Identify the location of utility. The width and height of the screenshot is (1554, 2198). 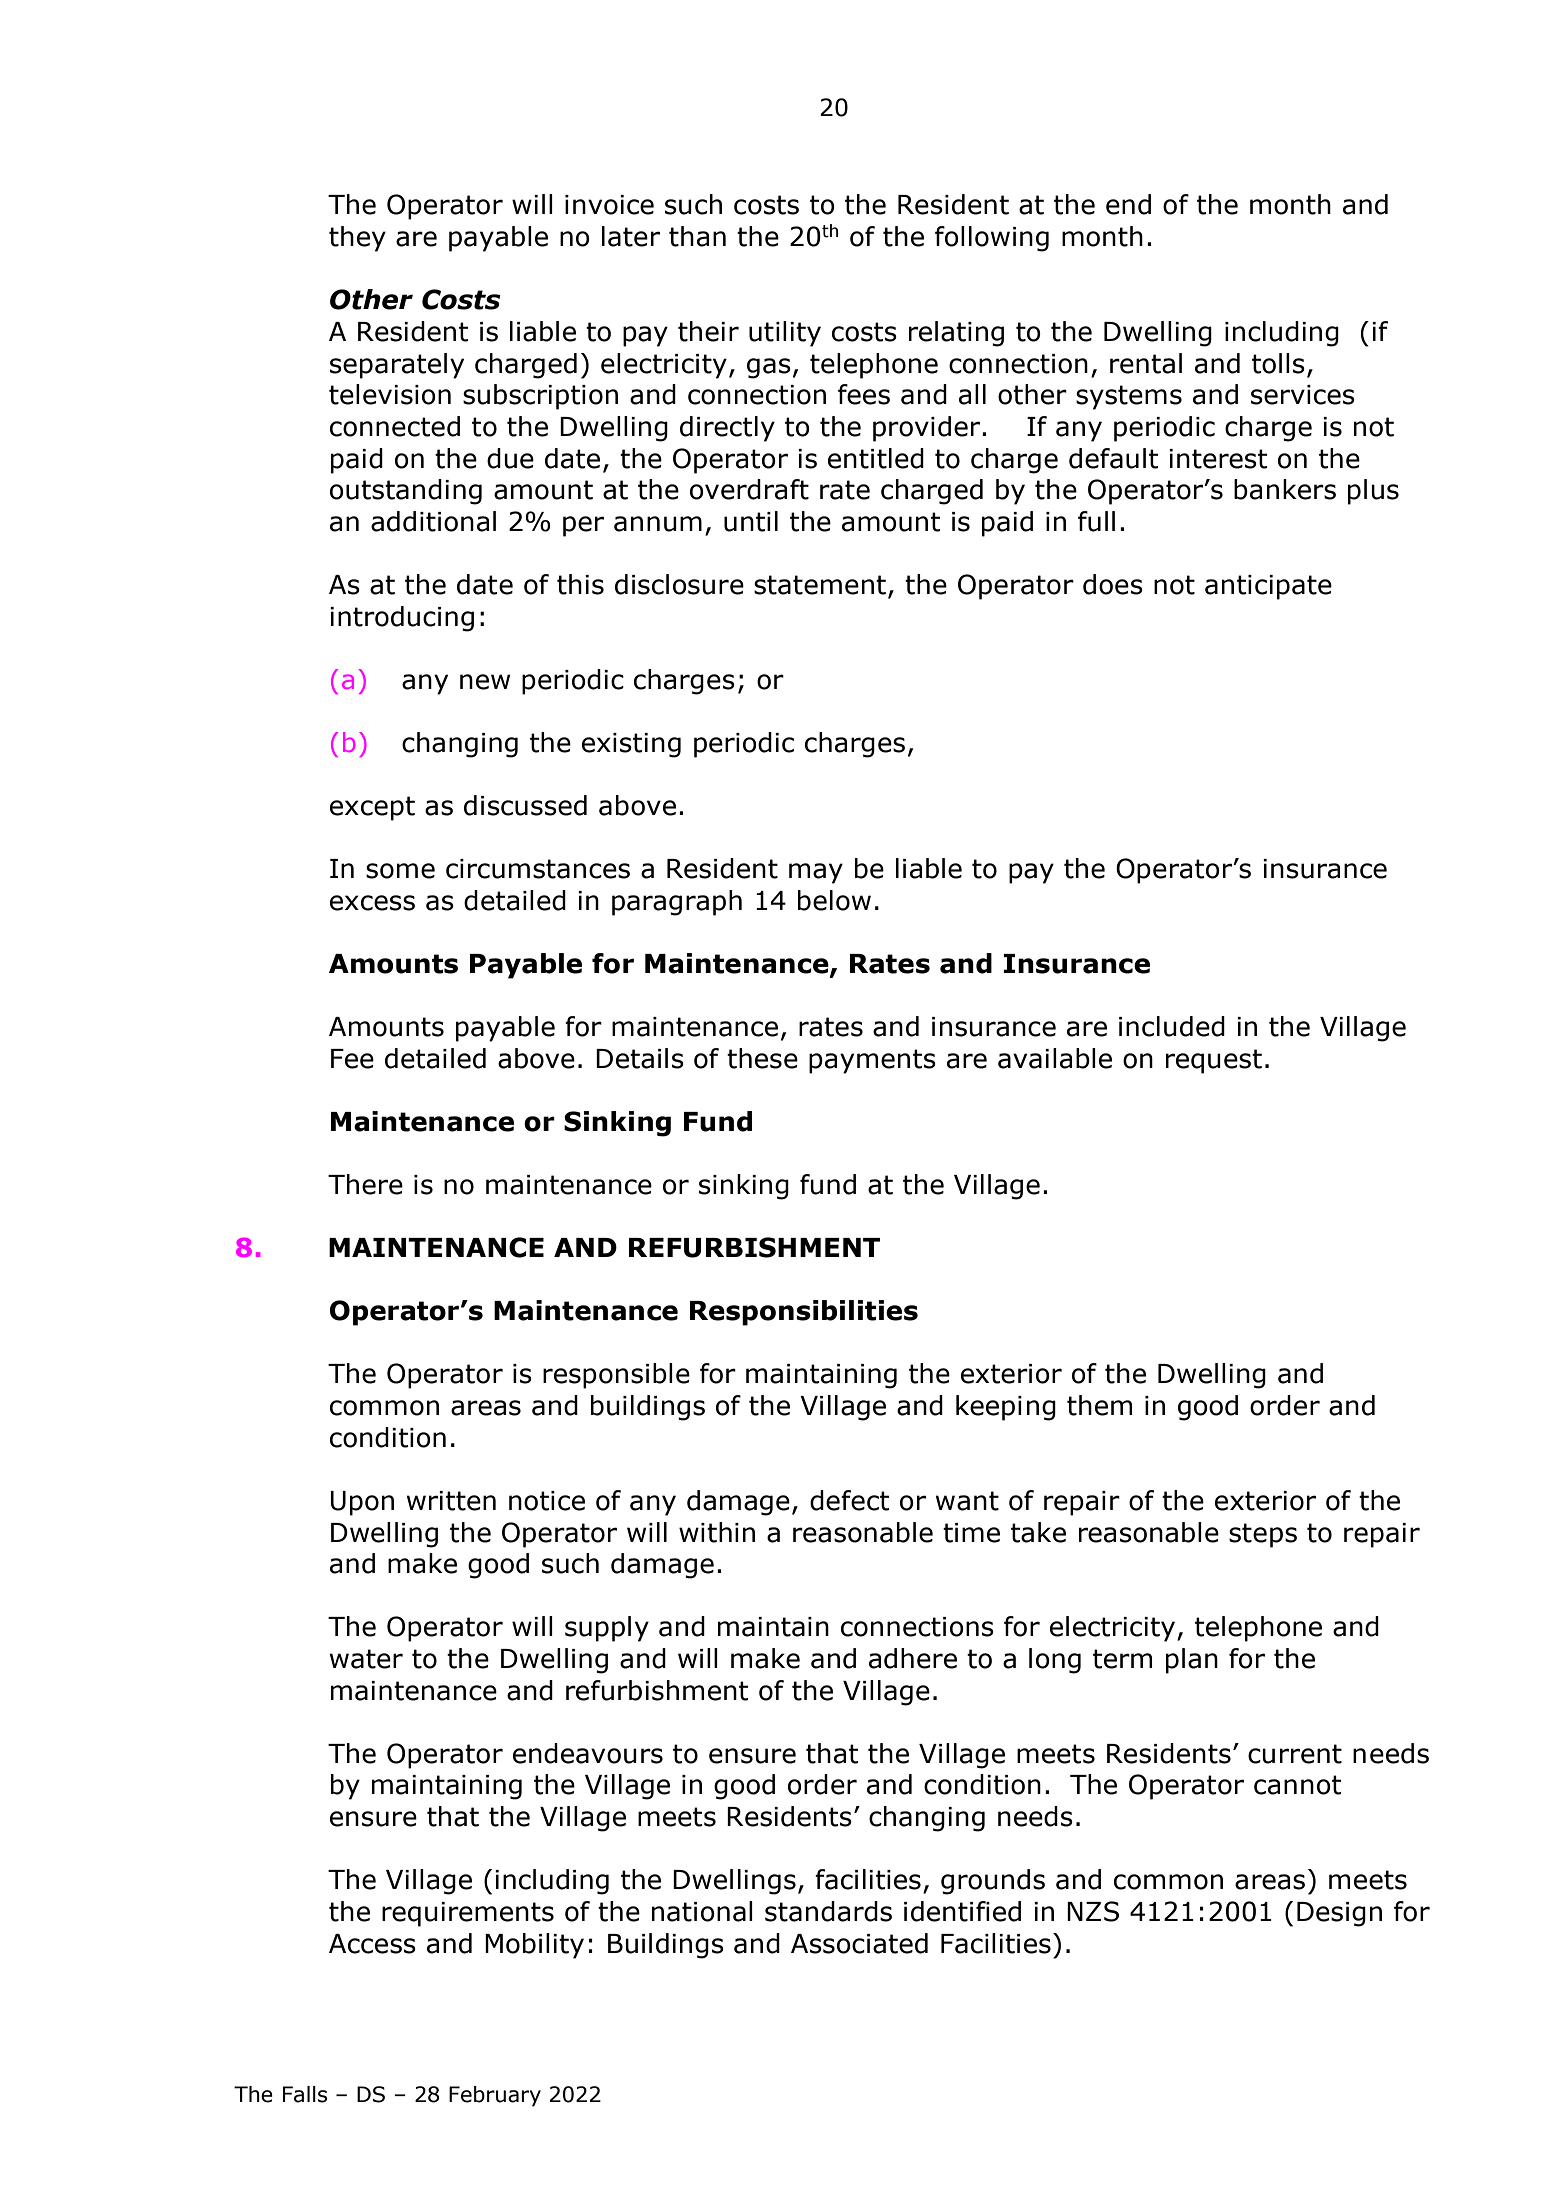
(785, 334).
